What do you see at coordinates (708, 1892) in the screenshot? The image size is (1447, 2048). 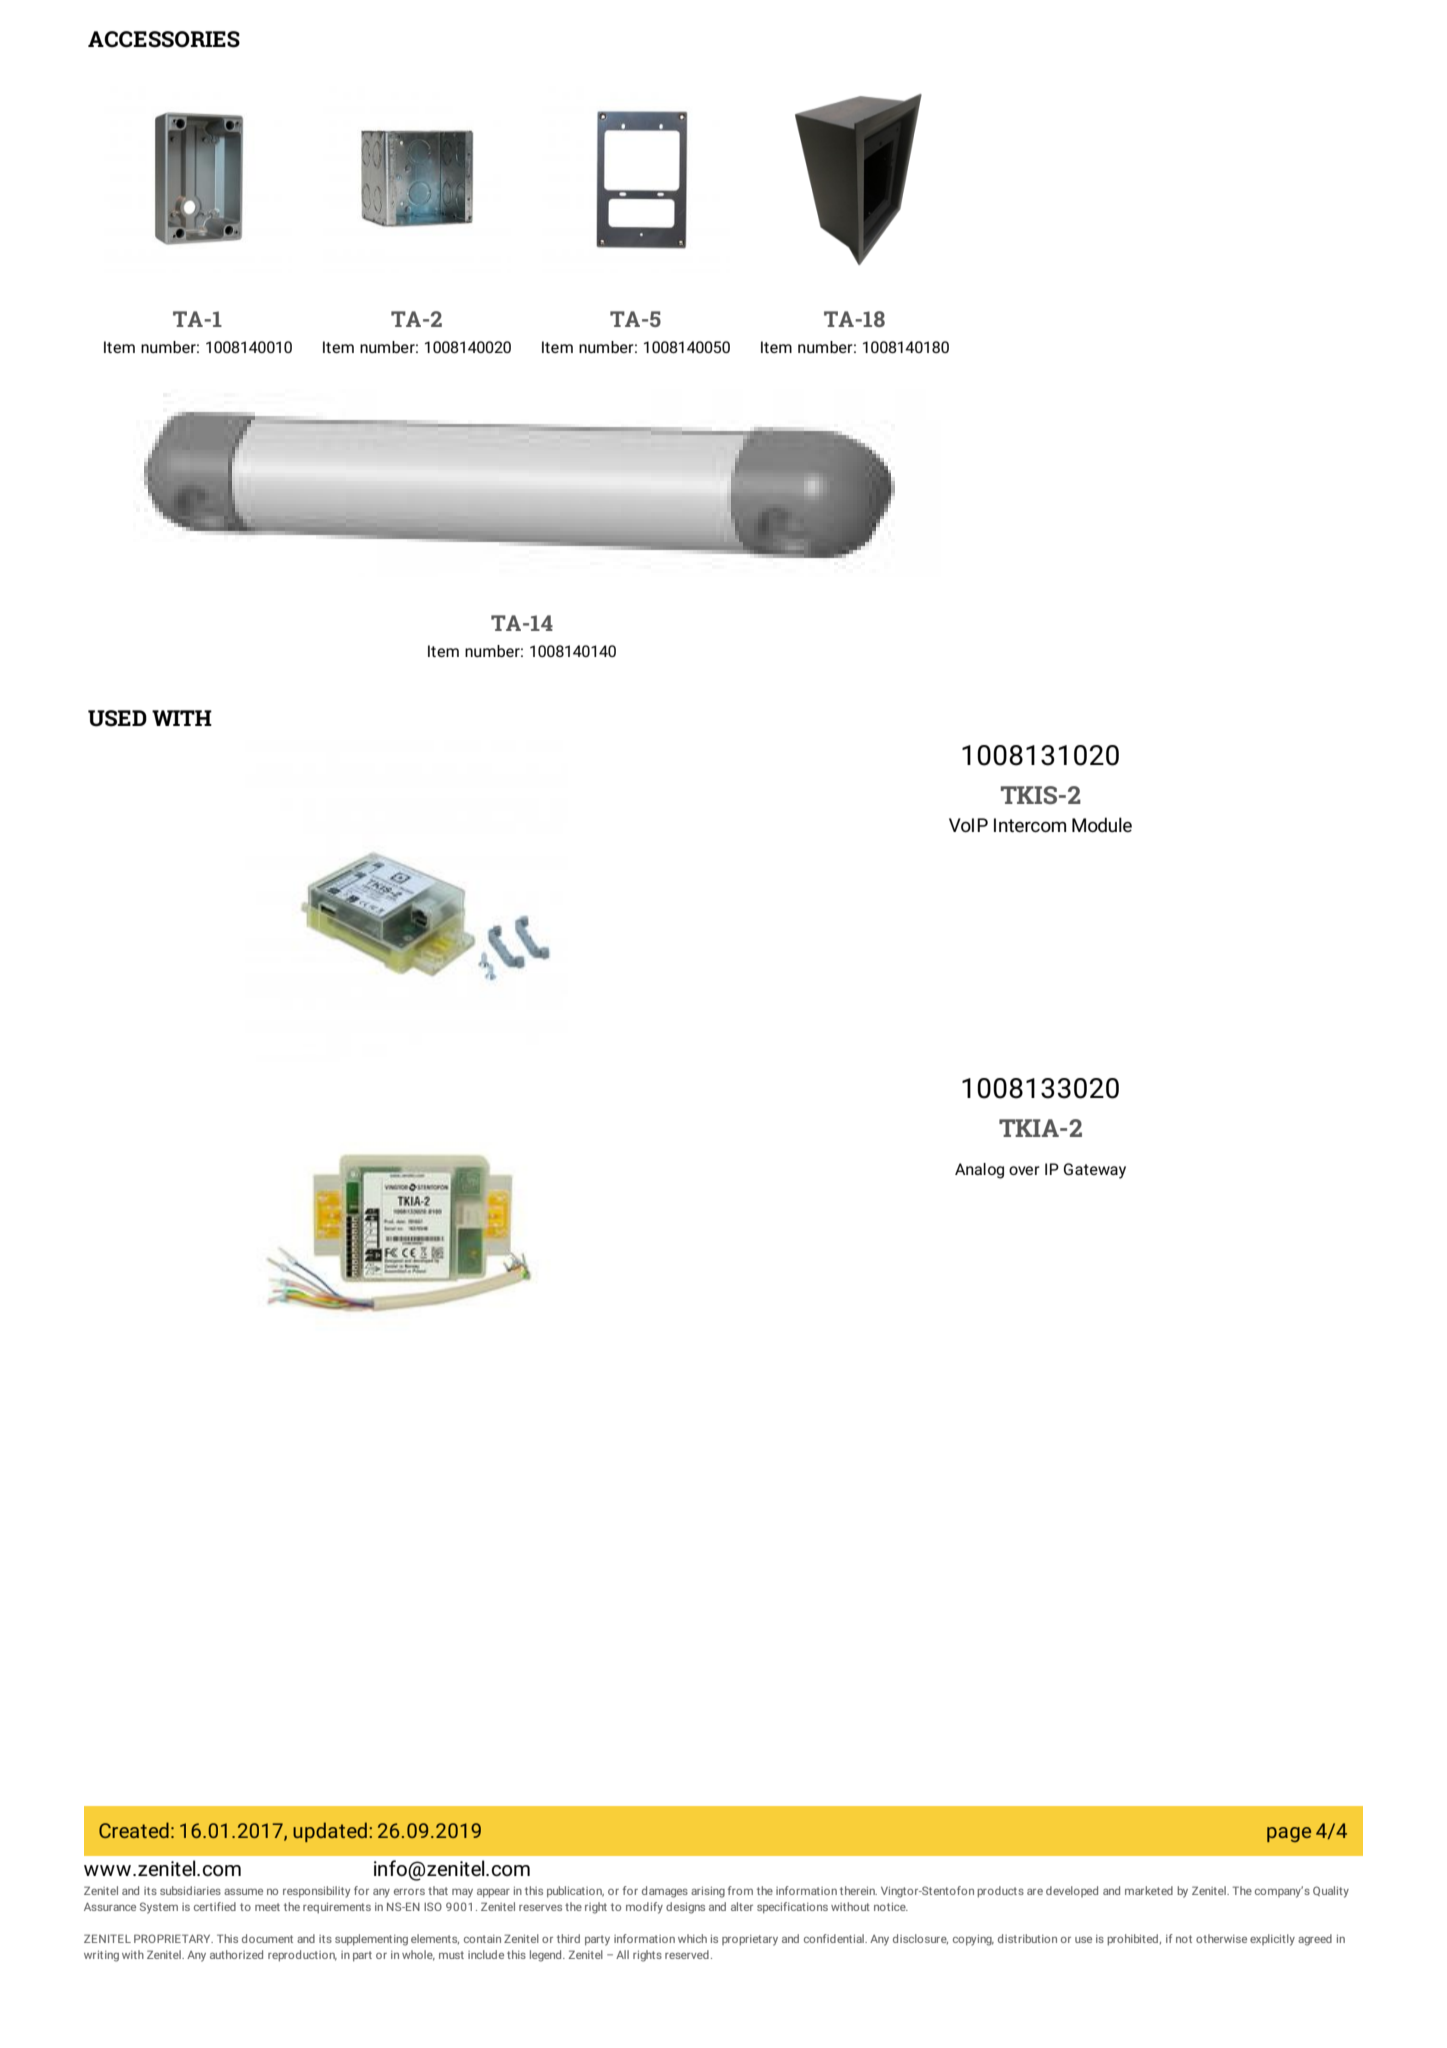 I see `arising` at bounding box center [708, 1892].
